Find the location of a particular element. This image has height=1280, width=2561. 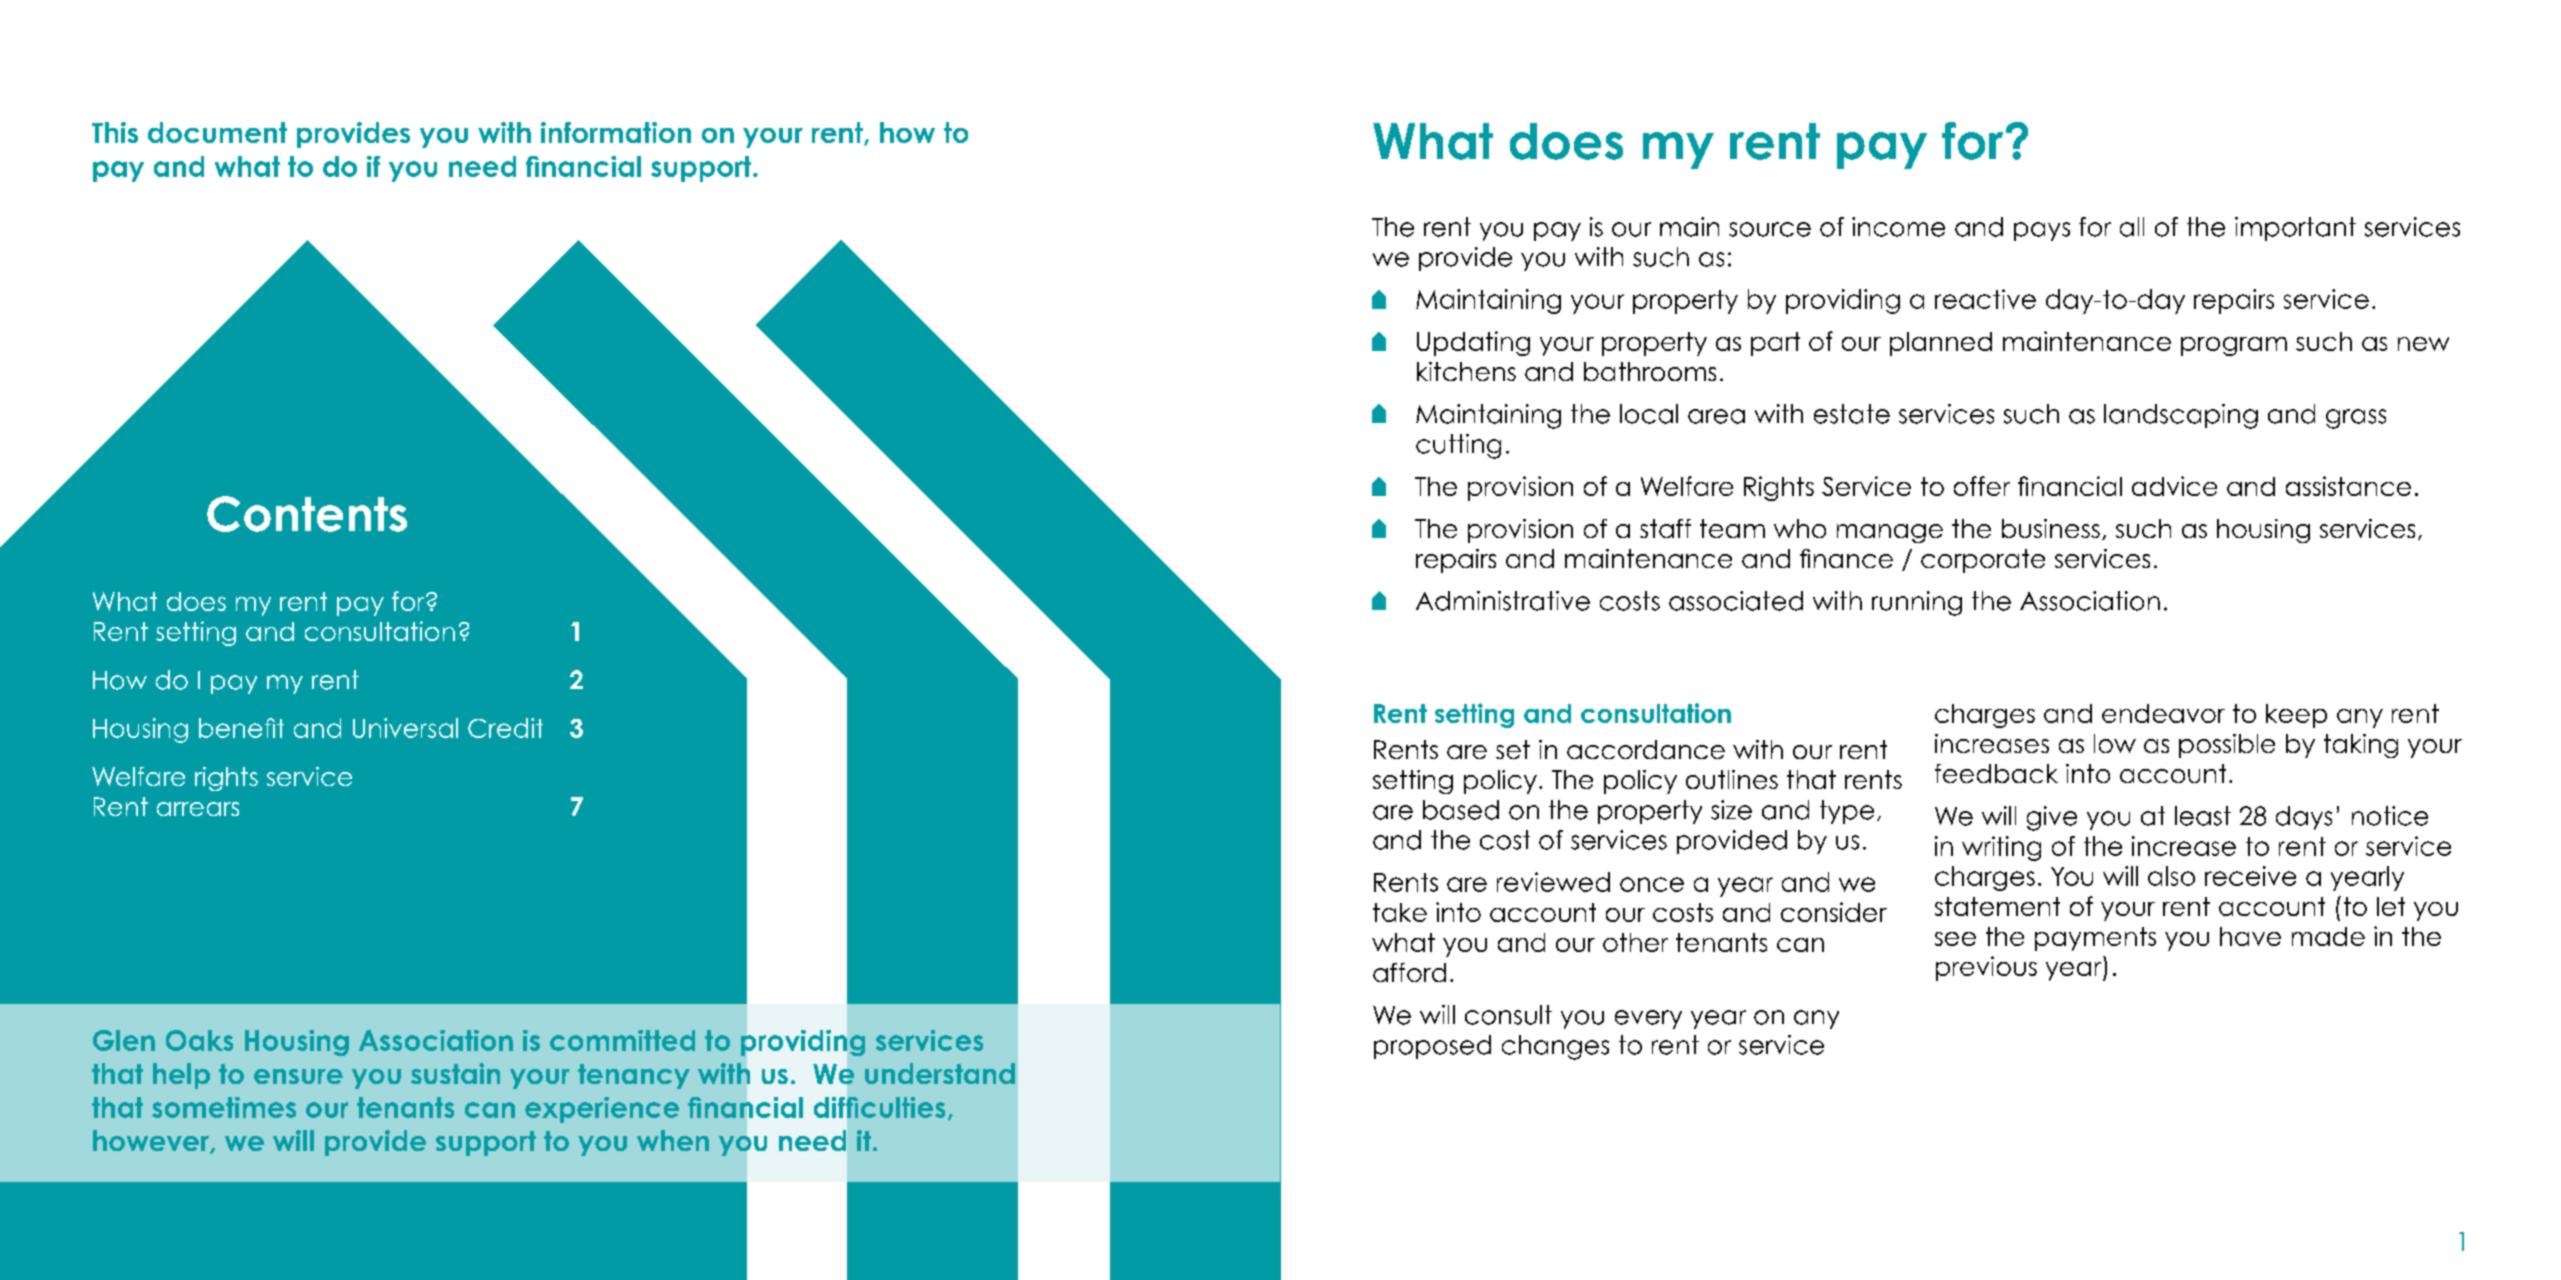

least is located at coordinates (2203, 816).
